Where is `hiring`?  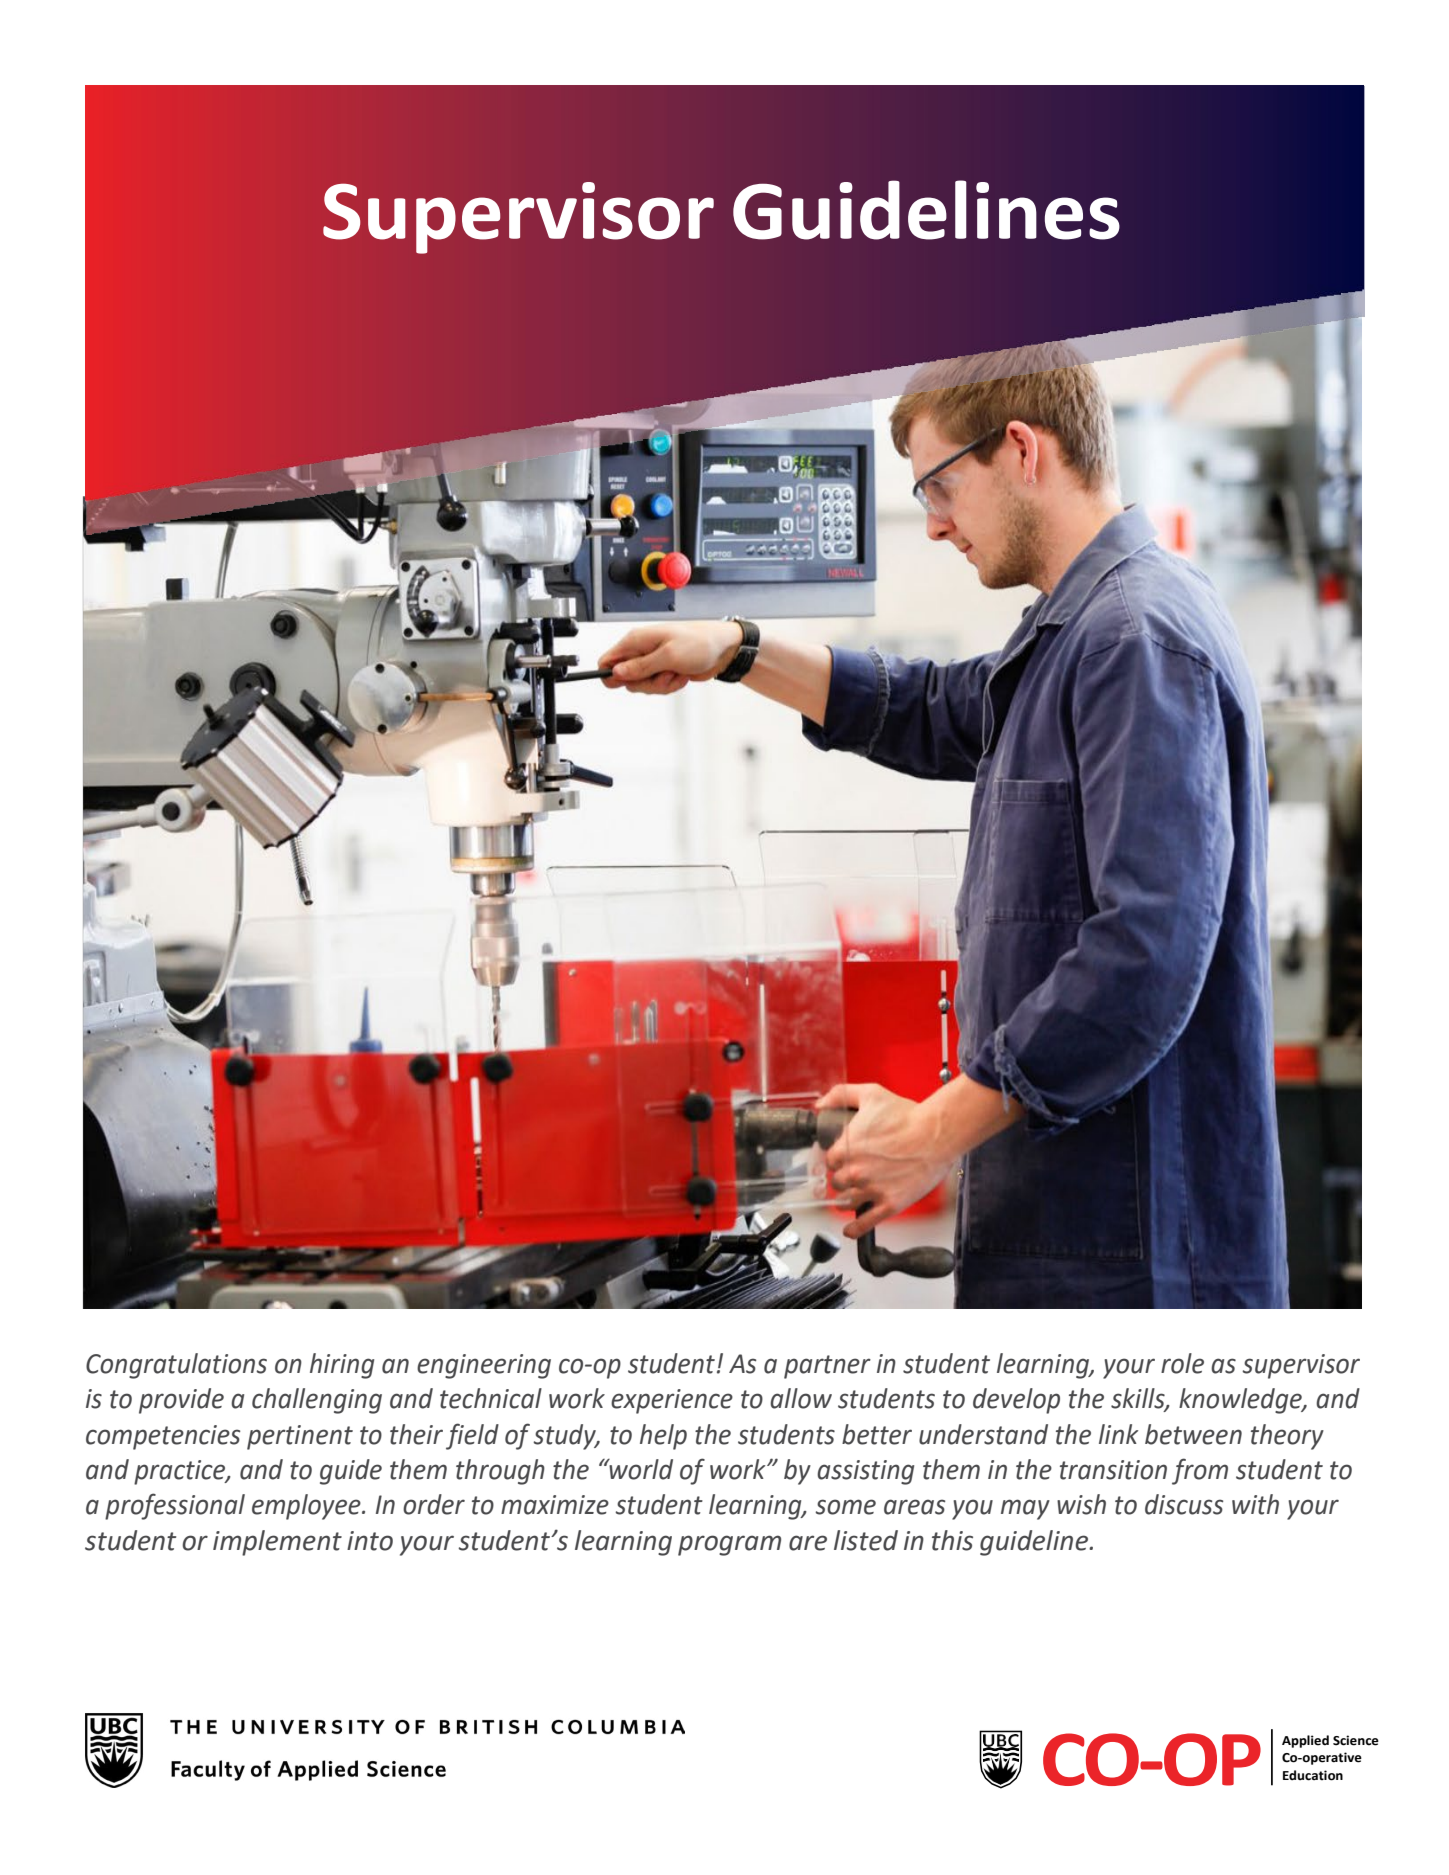
hiring is located at coordinates (342, 1366).
